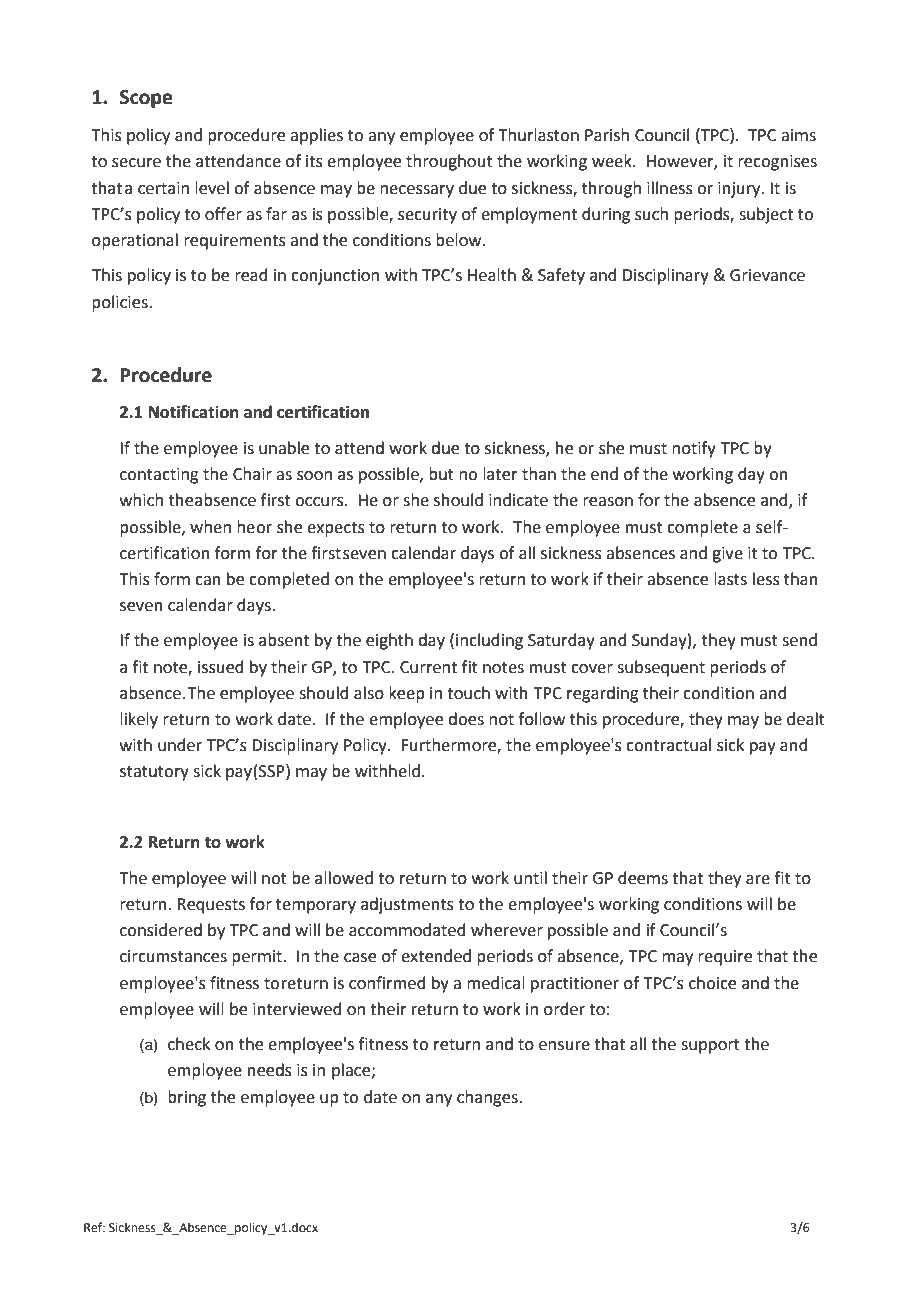 Image resolution: width=924 pixels, height=1308 pixels. I want to click on Health, so click(492, 275).
